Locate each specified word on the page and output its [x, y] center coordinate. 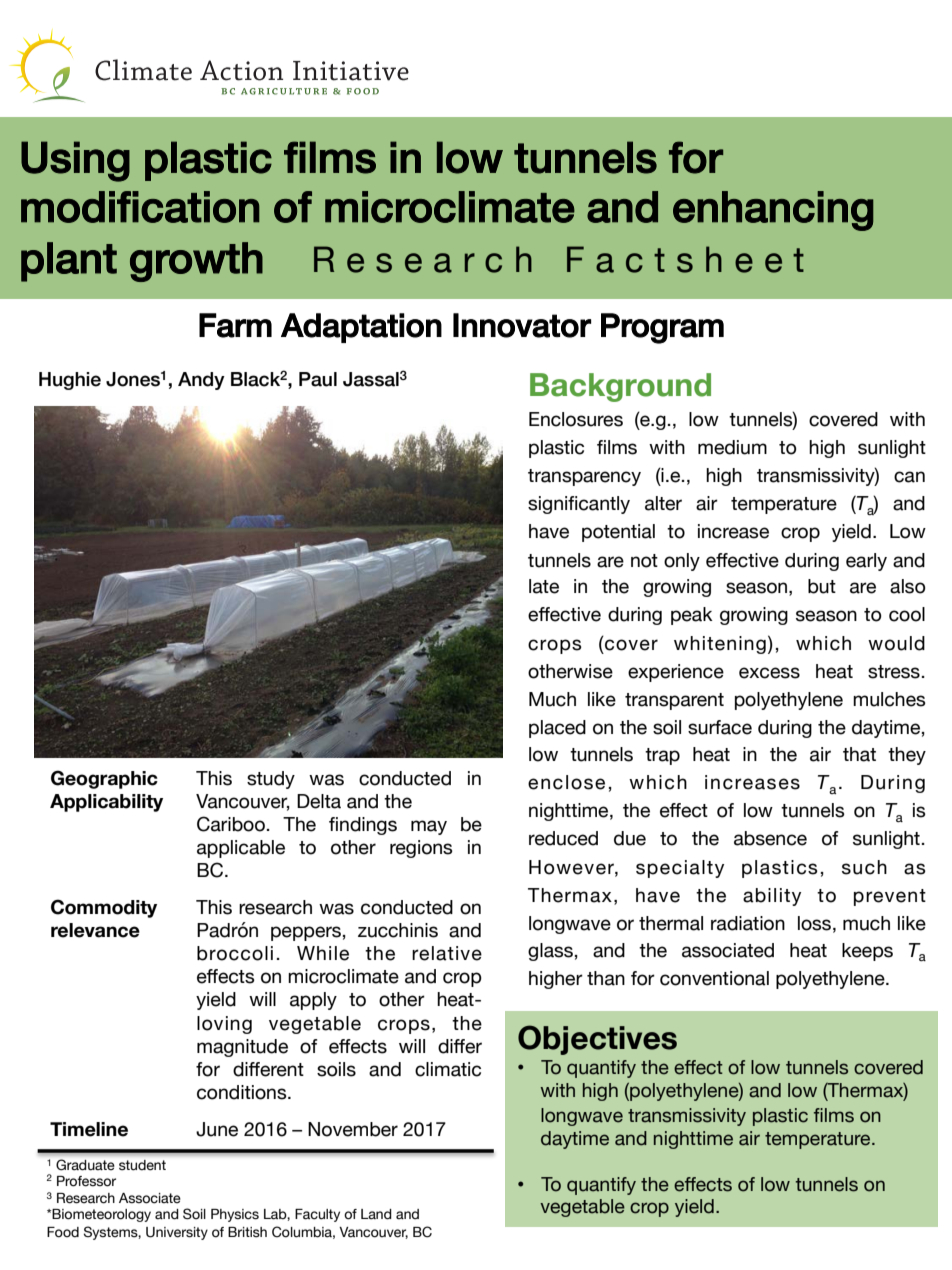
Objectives [597, 1040]
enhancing [773, 211]
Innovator [522, 325]
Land [376, 1214]
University [177, 1233]
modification [140, 207]
